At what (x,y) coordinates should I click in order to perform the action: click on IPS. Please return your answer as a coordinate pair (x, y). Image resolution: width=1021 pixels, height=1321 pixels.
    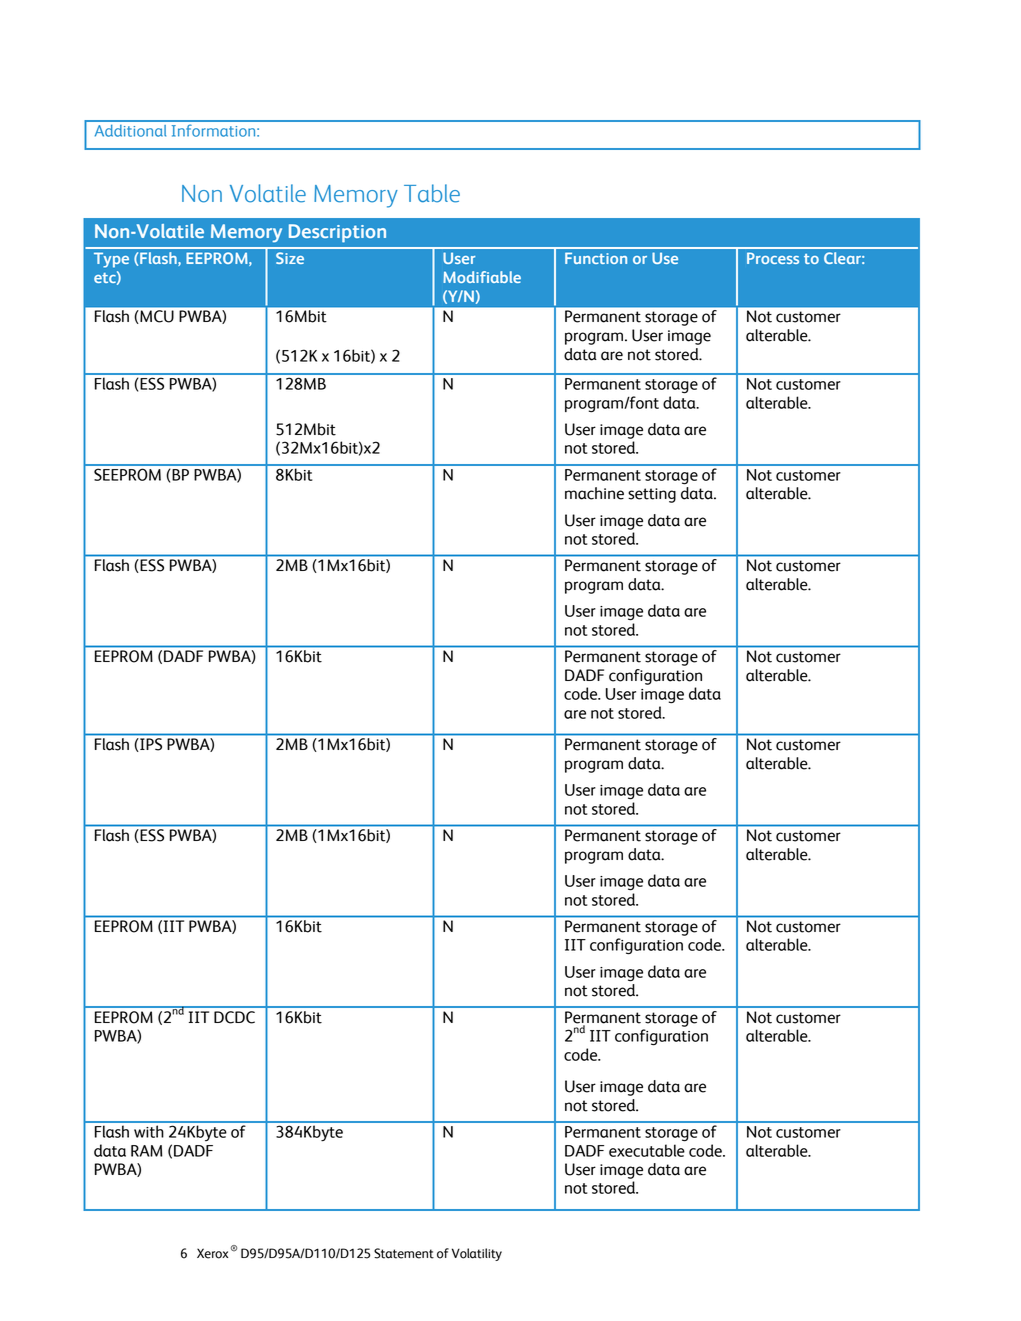
    Looking at the image, I should click on (151, 744).
